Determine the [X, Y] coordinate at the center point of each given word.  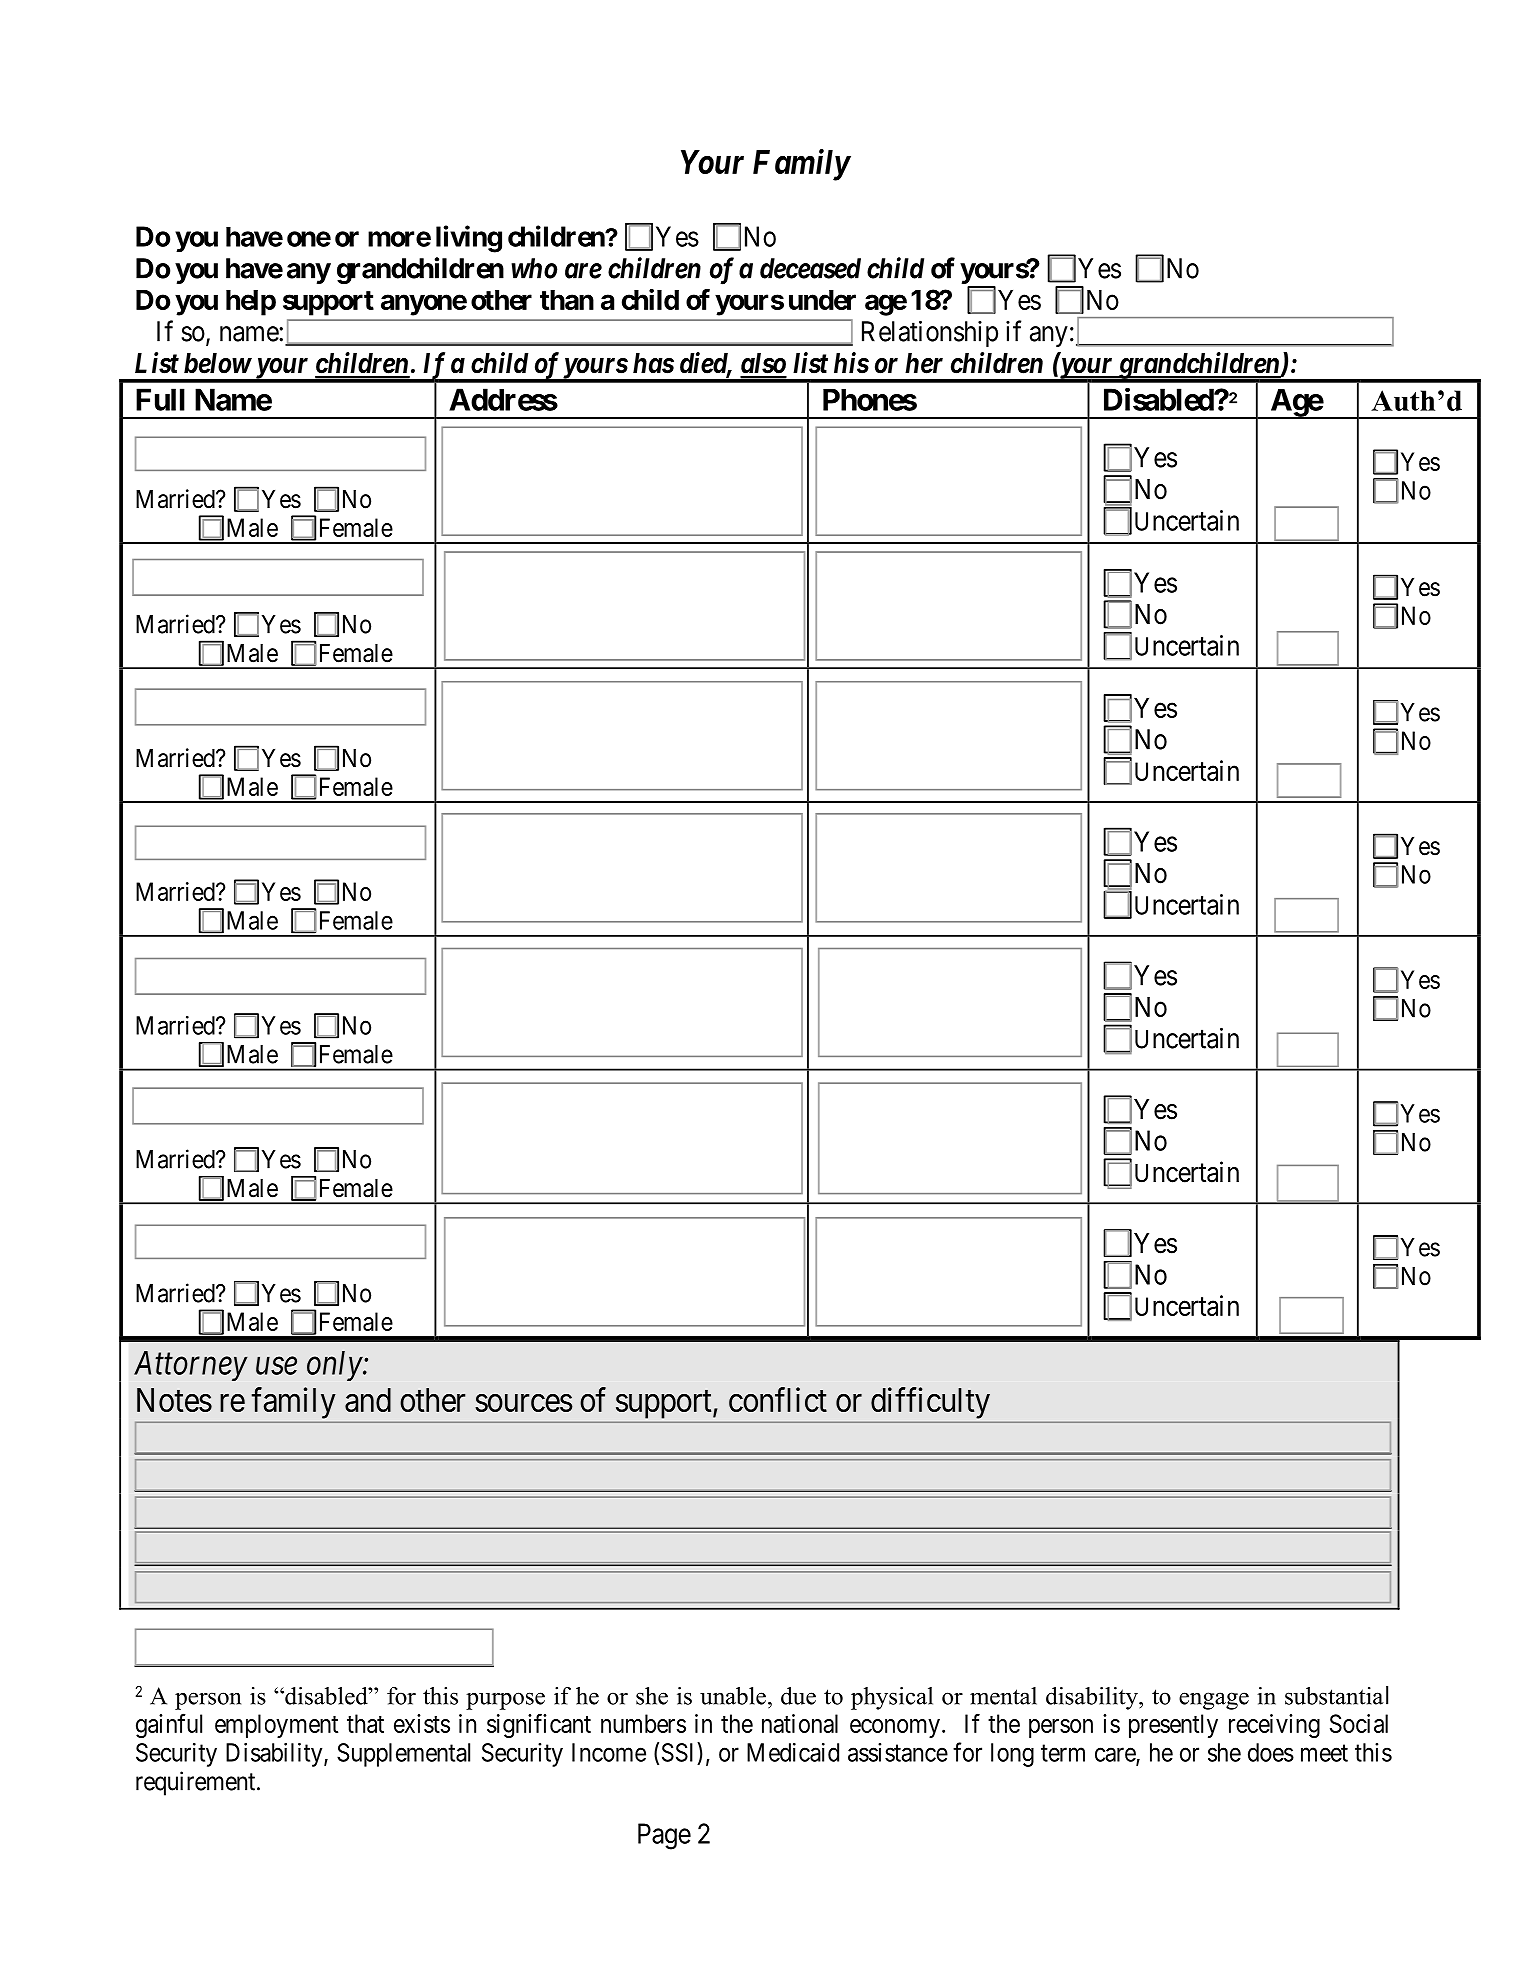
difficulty [930, 1403]
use [276, 1366]
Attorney [191, 1366]
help [251, 303]
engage [1214, 1701]
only [335, 1366]
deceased [810, 268]
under [822, 300]
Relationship [930, 333]
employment [276, 1726]
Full [160, 399]
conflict [778, 1399]
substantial [1336, 1695]
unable [733, 1696]
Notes [174, 1400]
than [567, 300]
